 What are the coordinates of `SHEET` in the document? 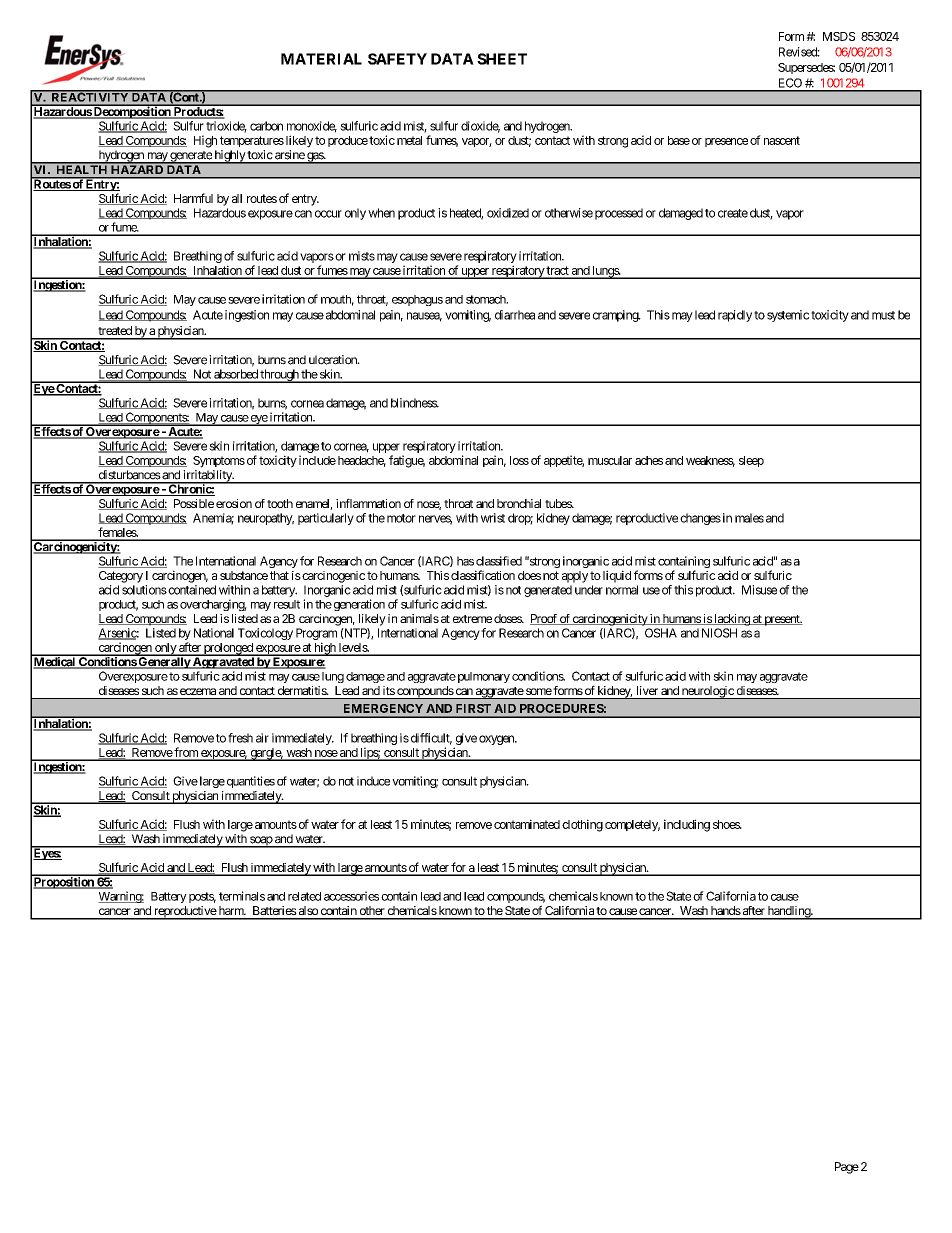 It's located at (502, 59).
